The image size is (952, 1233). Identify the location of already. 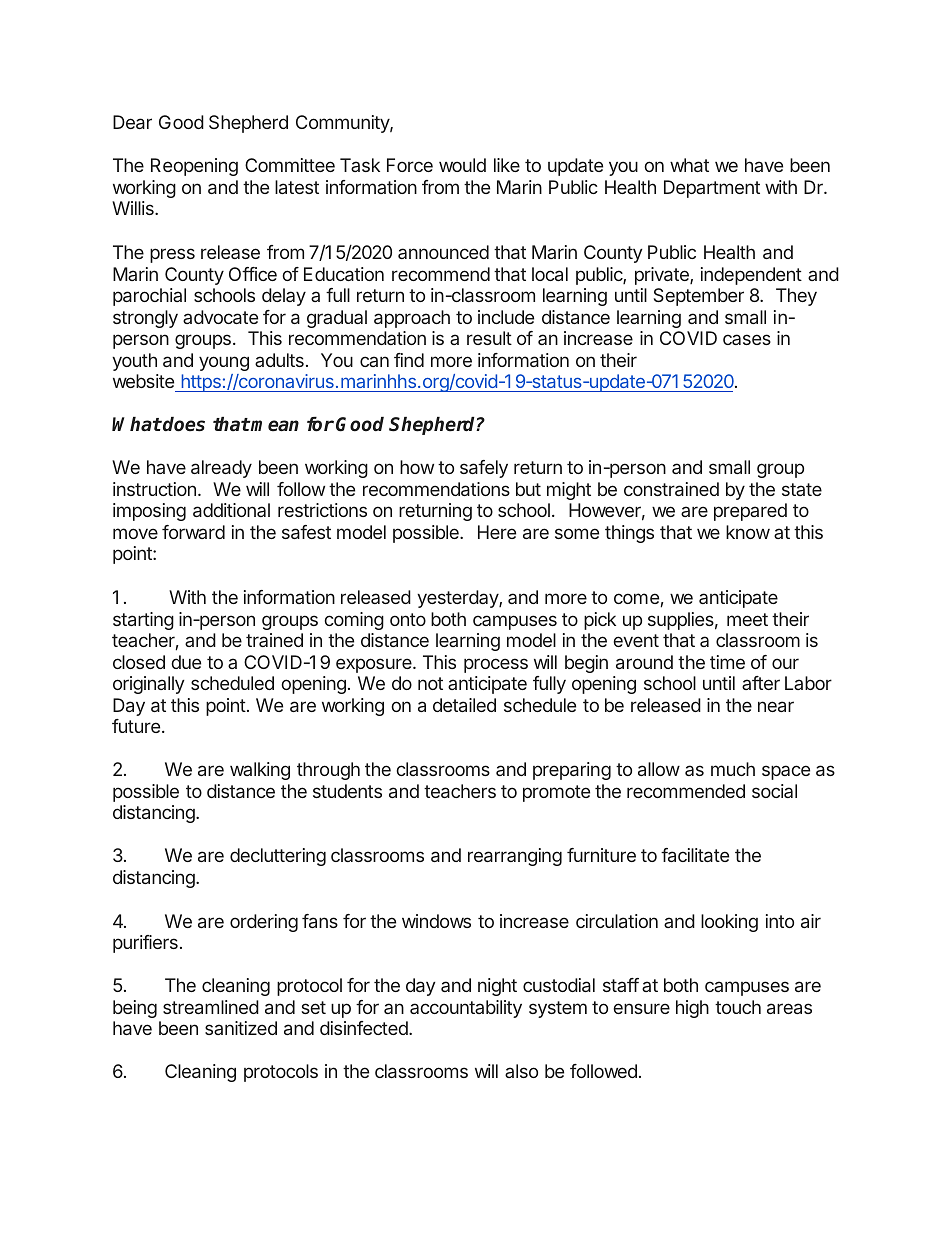
(221, 469).
